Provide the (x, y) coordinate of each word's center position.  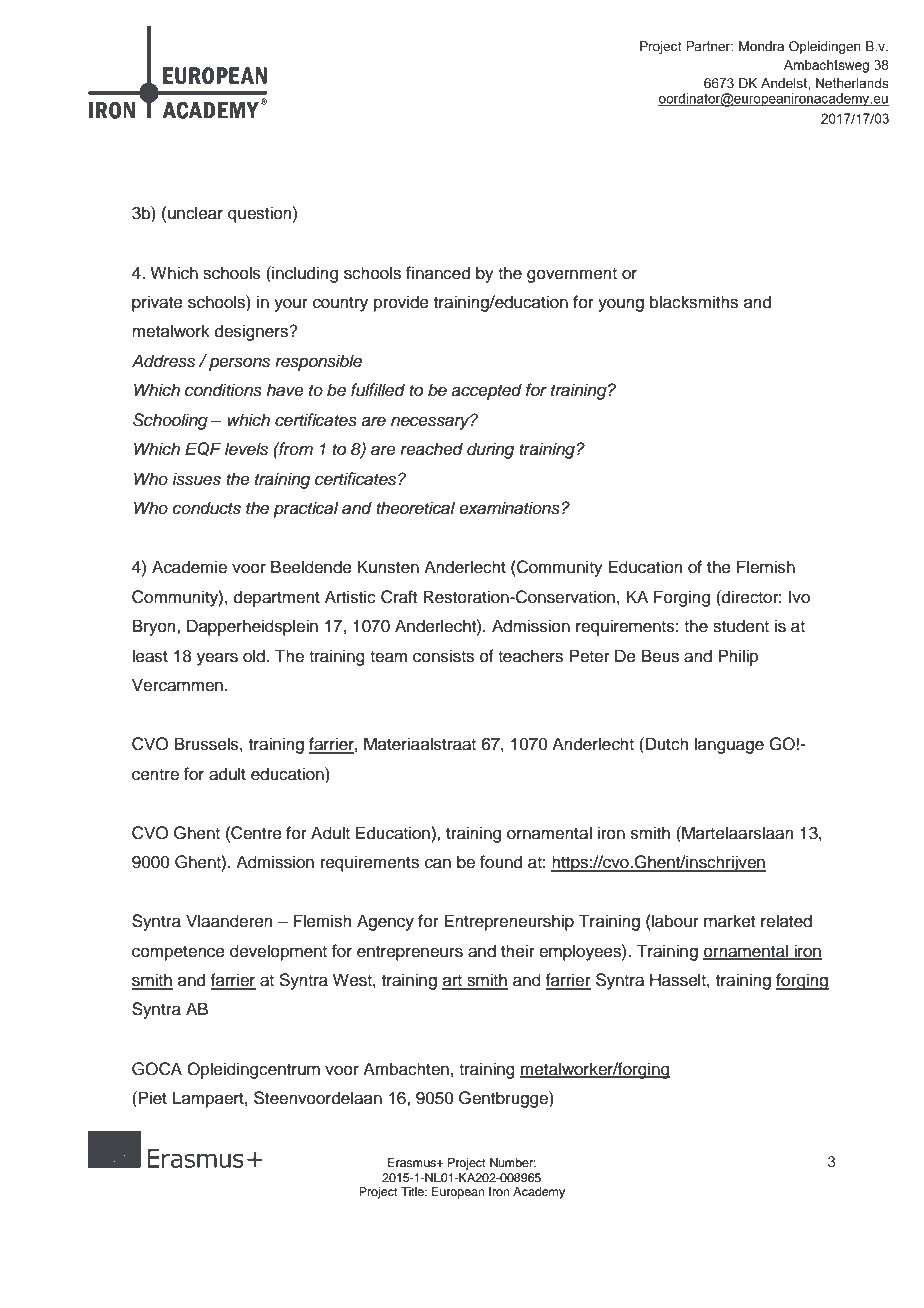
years (217, 659)
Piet (152, 1098)
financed (438, 273)
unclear (195, 213)
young (621, 305)
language (729, 745)
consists (443, 656)
